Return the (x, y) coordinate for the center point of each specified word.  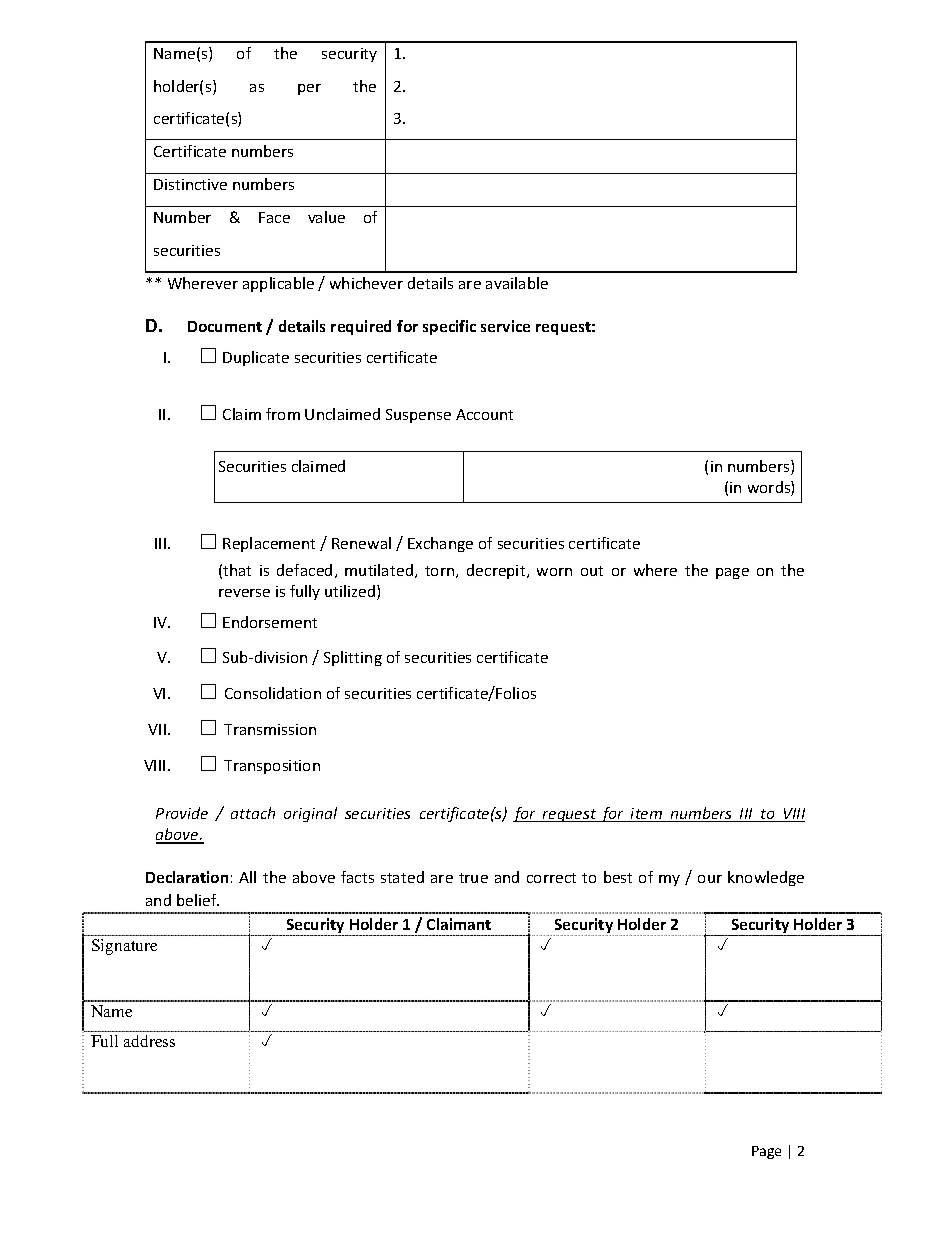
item (647, 815)
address (149, 1041)
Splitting (353, 658)
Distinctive (190, 184)
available (517, 283)
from (283, 414)
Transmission (270, 729)
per (309, 89)
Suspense (418, 416)
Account (484, 414)
